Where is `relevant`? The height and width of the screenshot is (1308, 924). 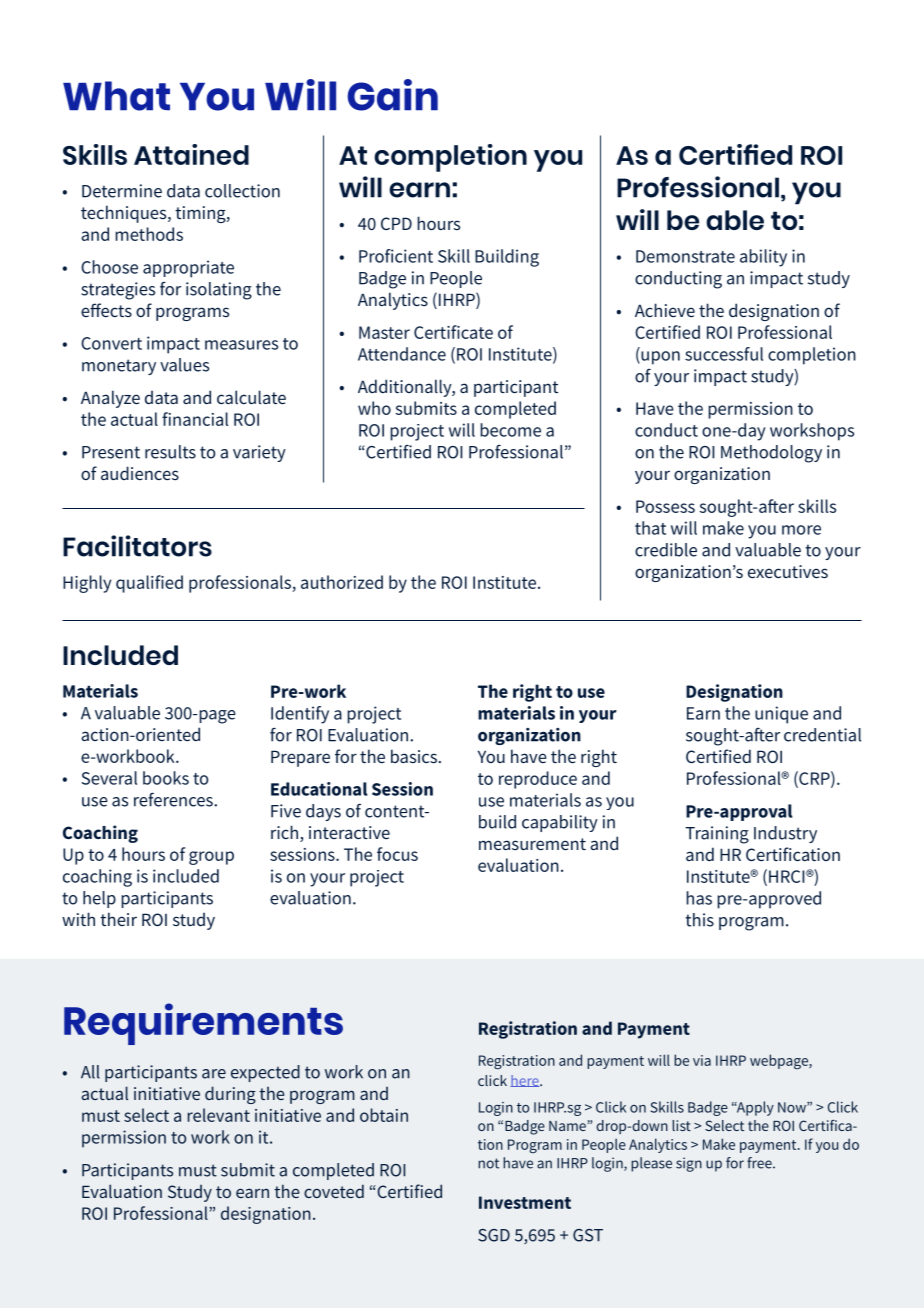 relevant is located at coordinates (219, 1115).
